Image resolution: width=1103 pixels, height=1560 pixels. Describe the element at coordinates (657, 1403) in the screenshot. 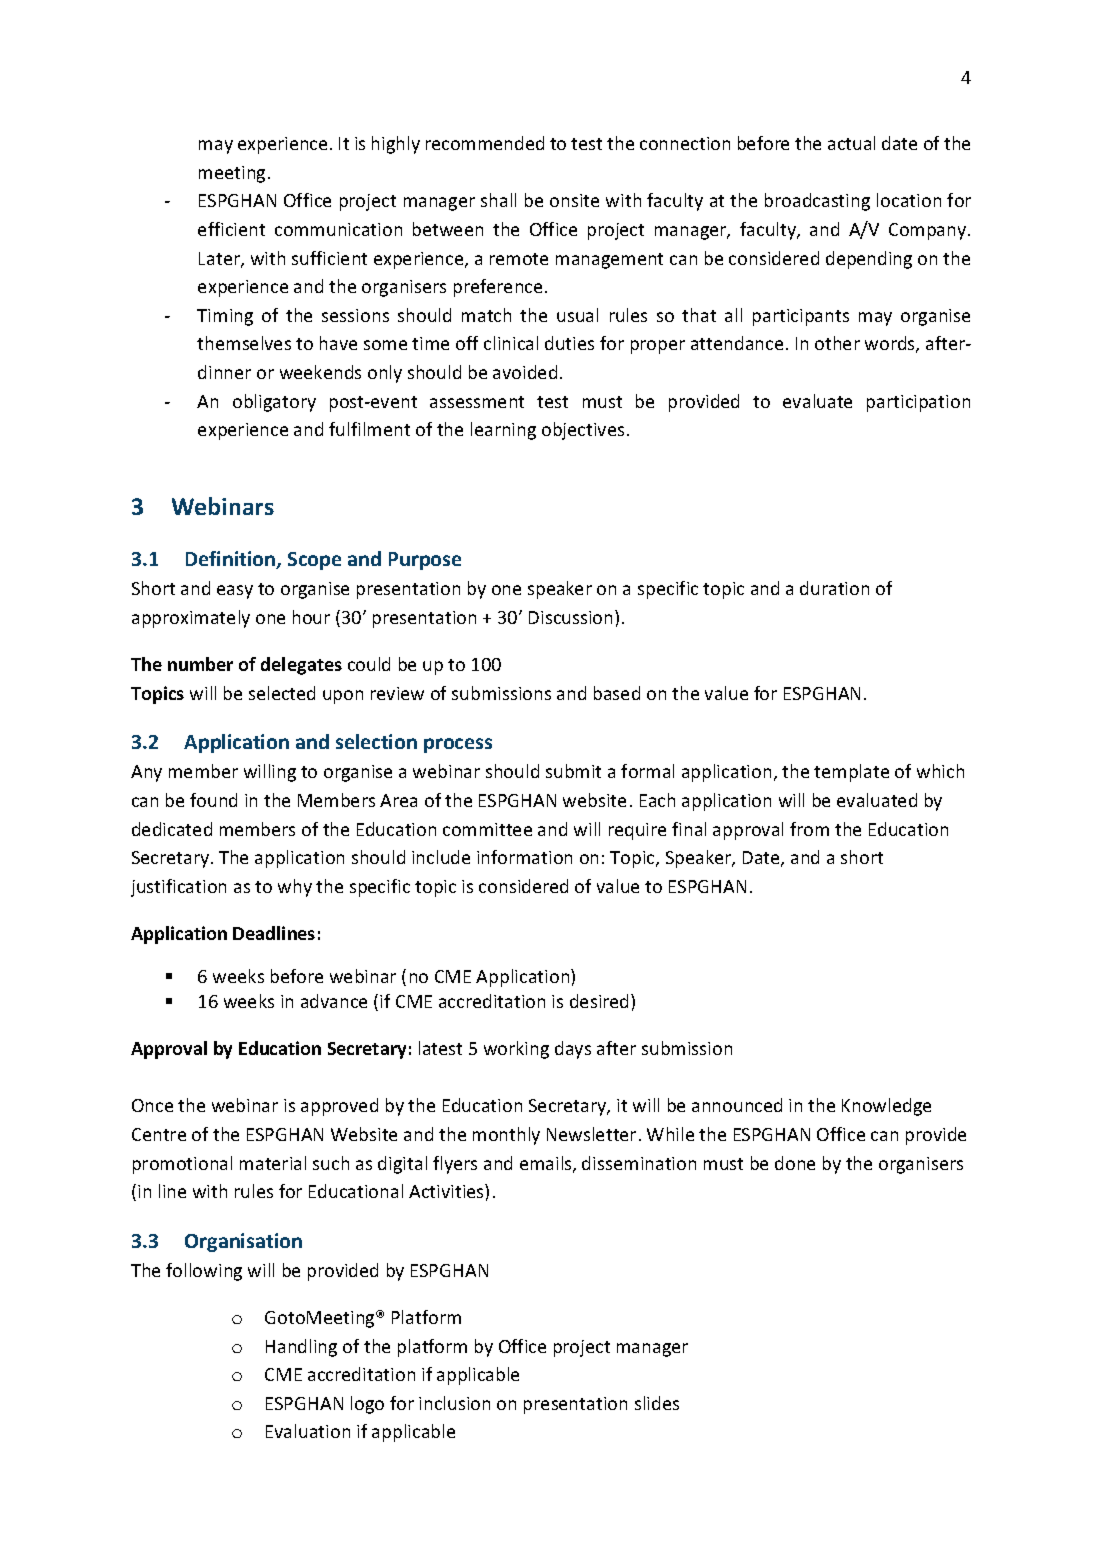

I see `slides` at that location.
